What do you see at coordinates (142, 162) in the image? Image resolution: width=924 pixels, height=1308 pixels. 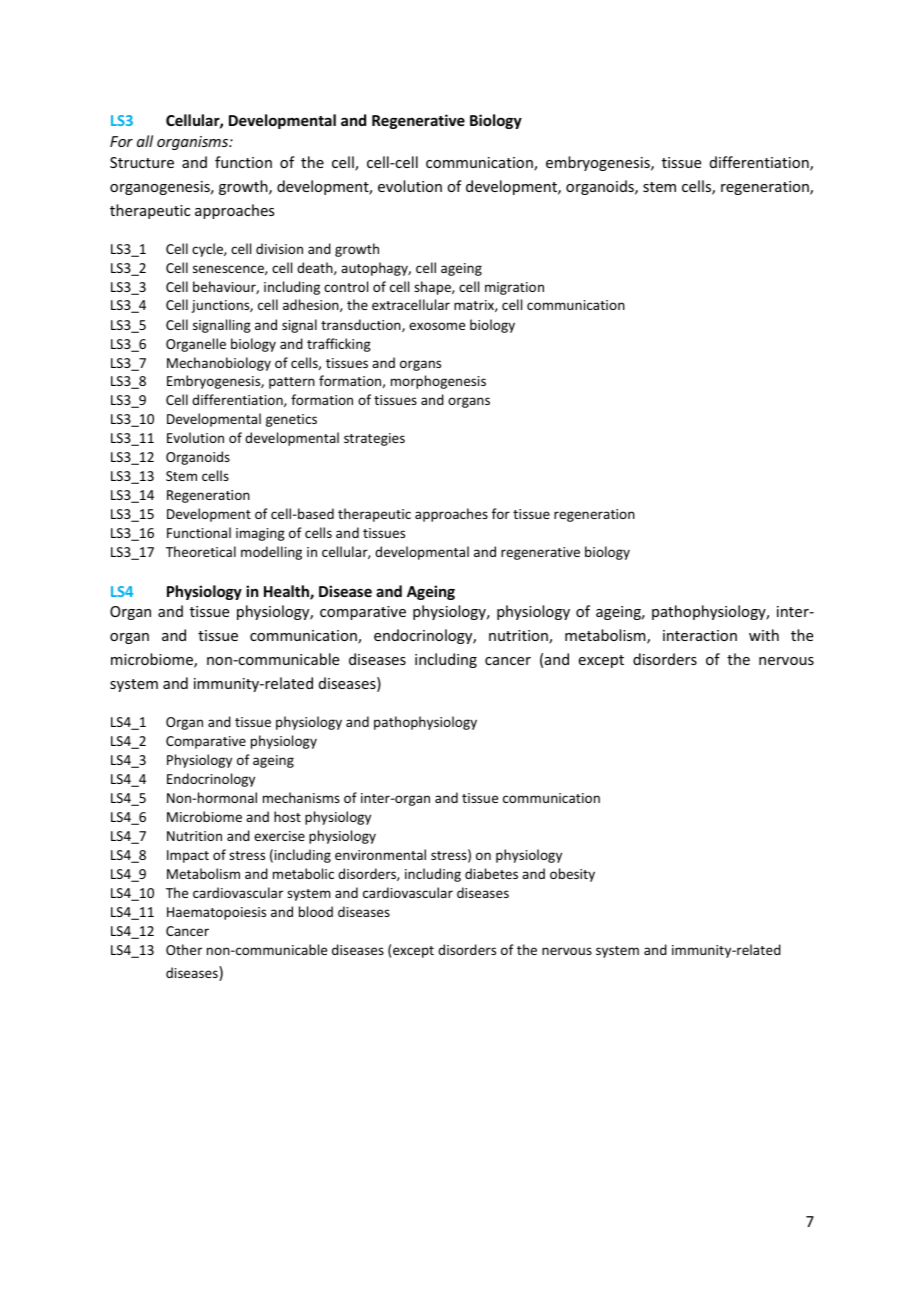 I see `Structure` at bounding box center [142, 162].
